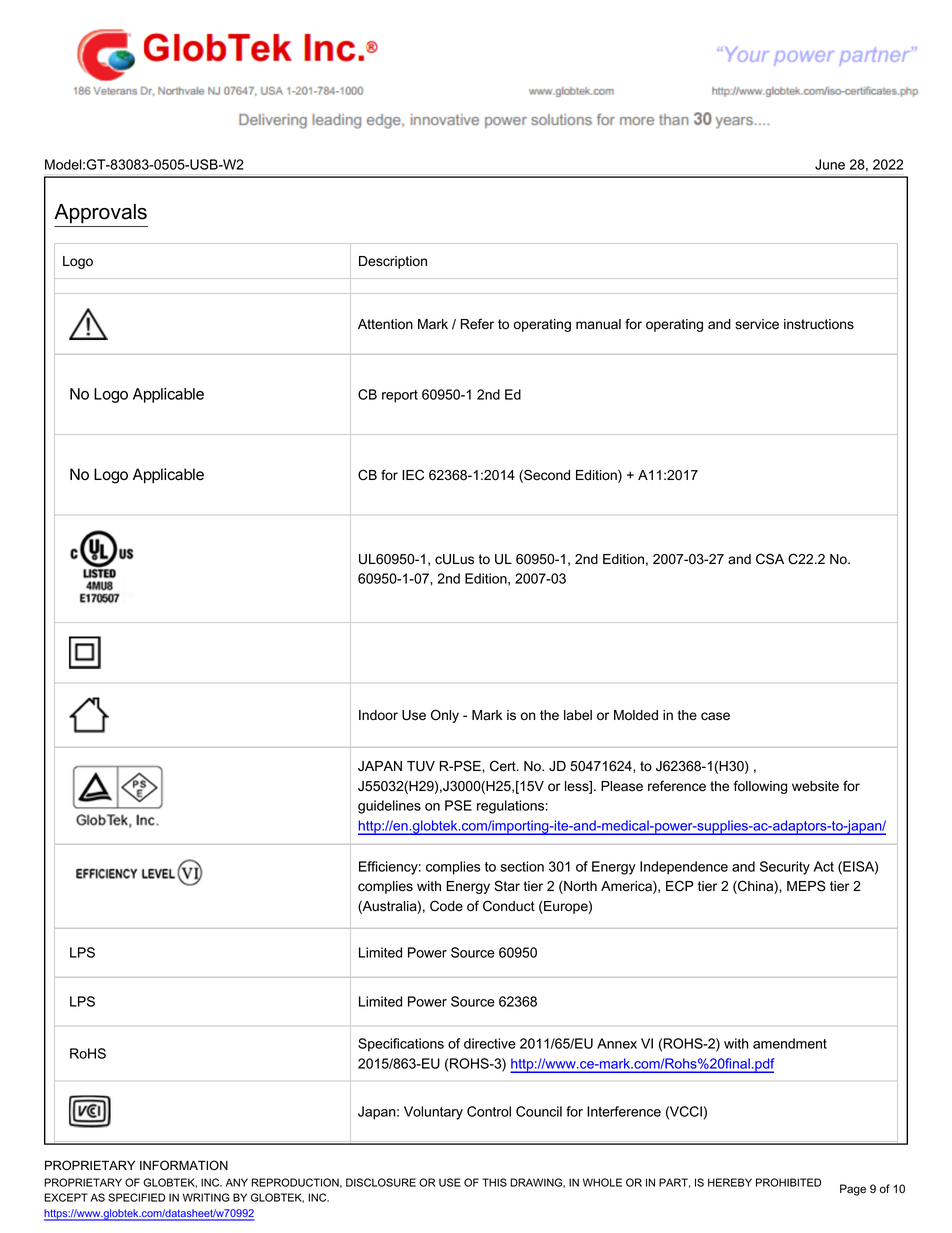  Describe the element at coordinates (522, 866) in the screenshot. I see `section` at that location.
